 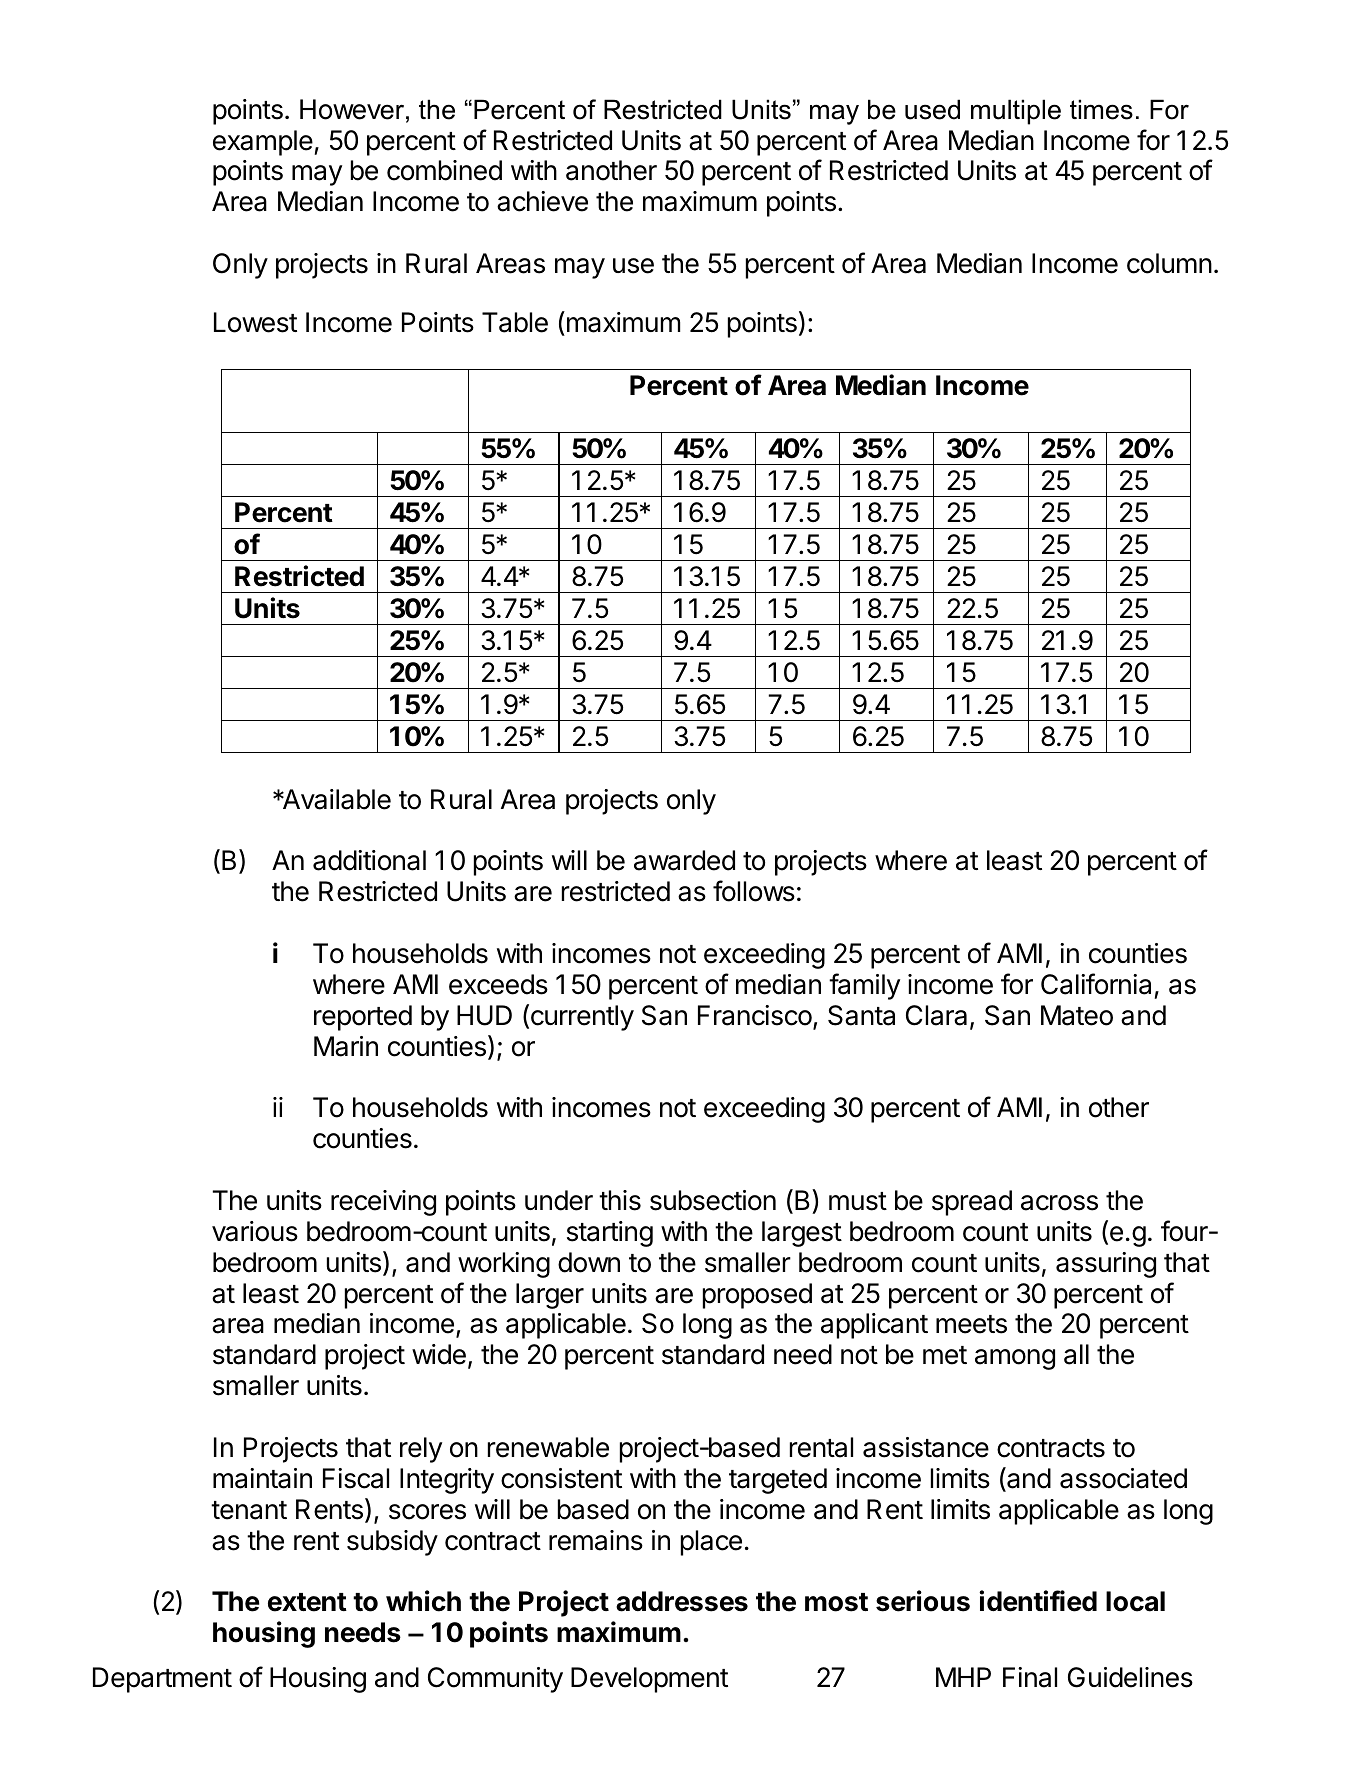 What do you see at coordinates (542, 201) in the screenshot?
I see `achieve` at bounding box center [542, 201].
